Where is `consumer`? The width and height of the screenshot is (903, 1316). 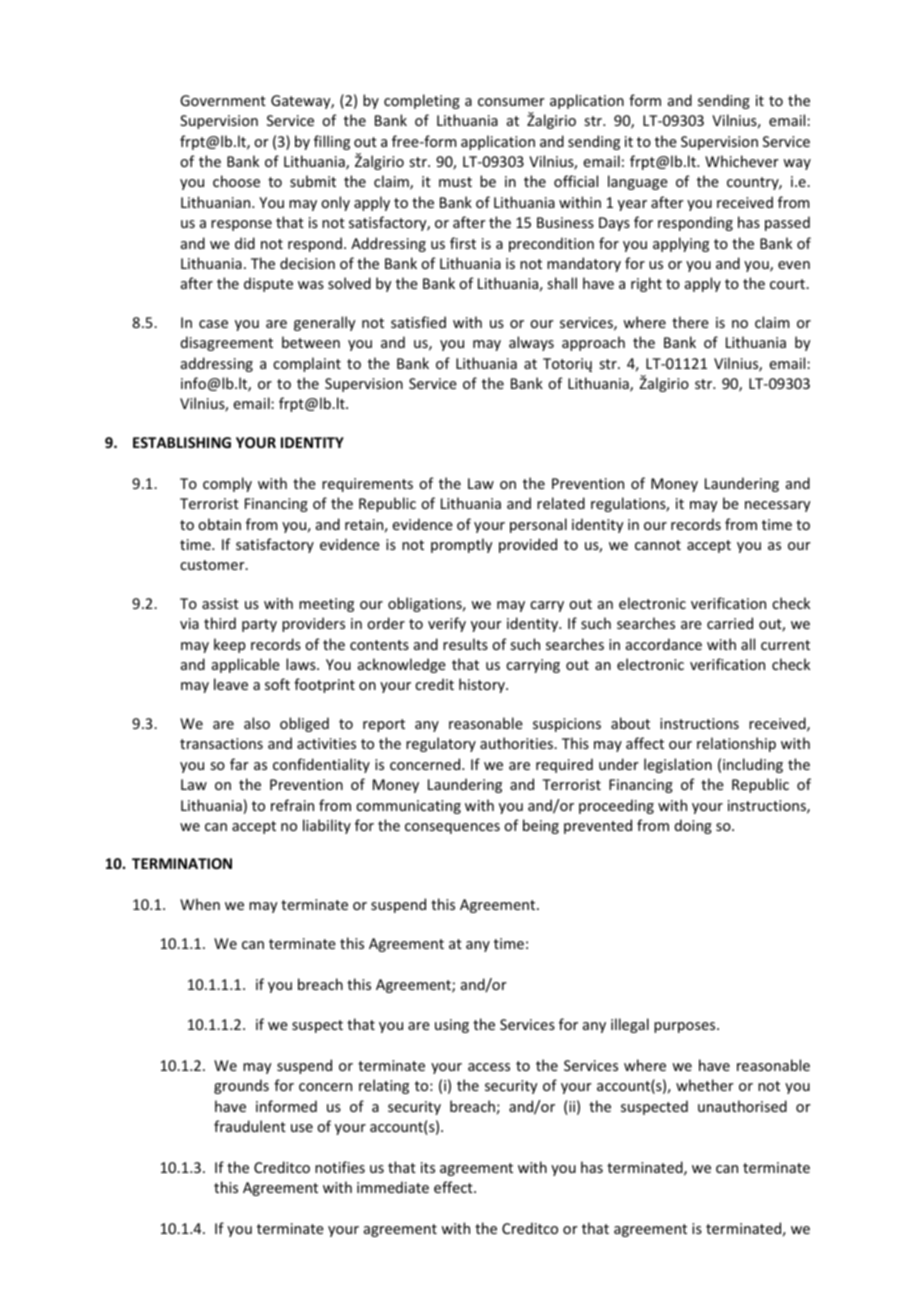
consumer is located at coordinates (511, 102).
